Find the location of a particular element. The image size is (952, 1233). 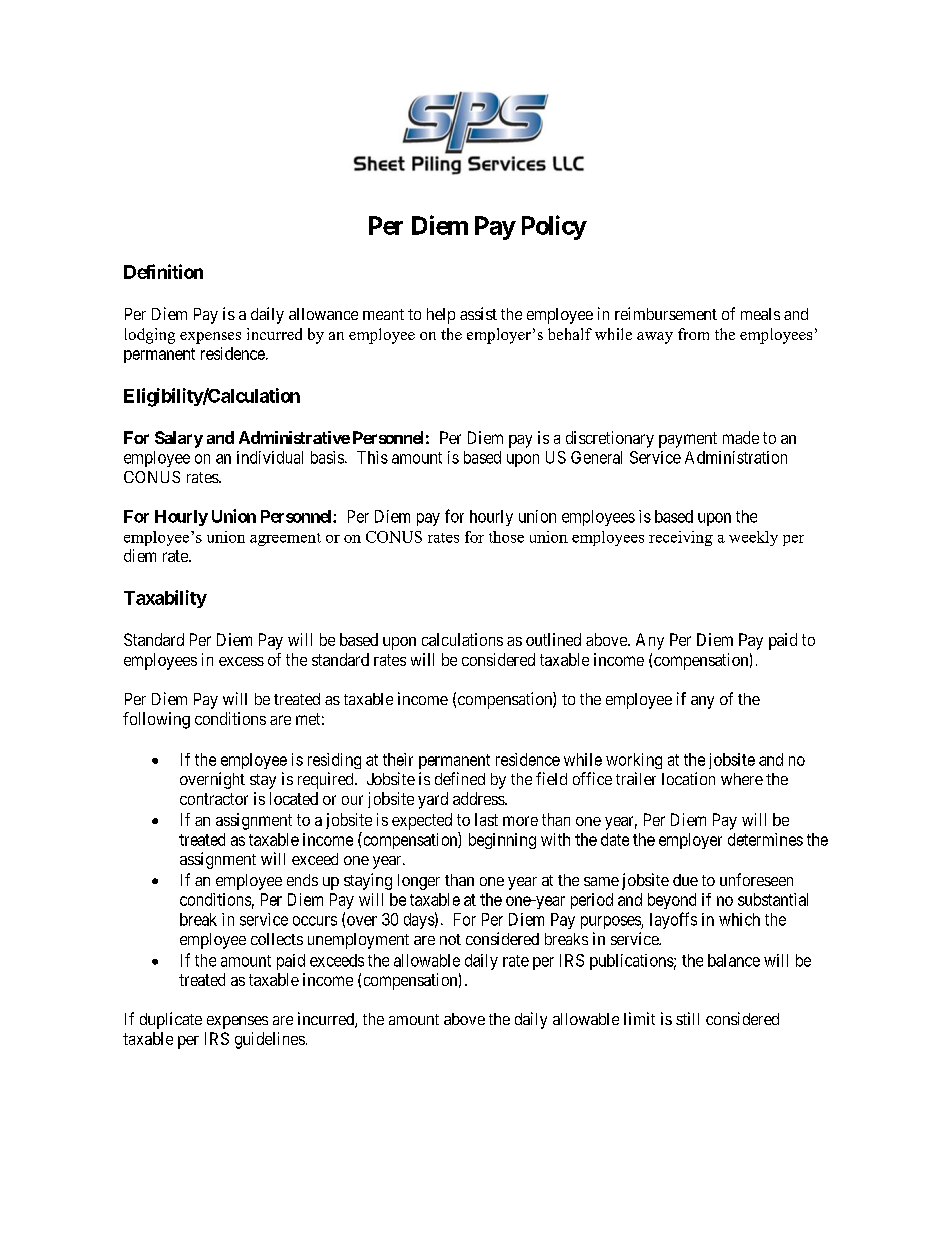

duplicate is located at coordinates (171, 1020).
